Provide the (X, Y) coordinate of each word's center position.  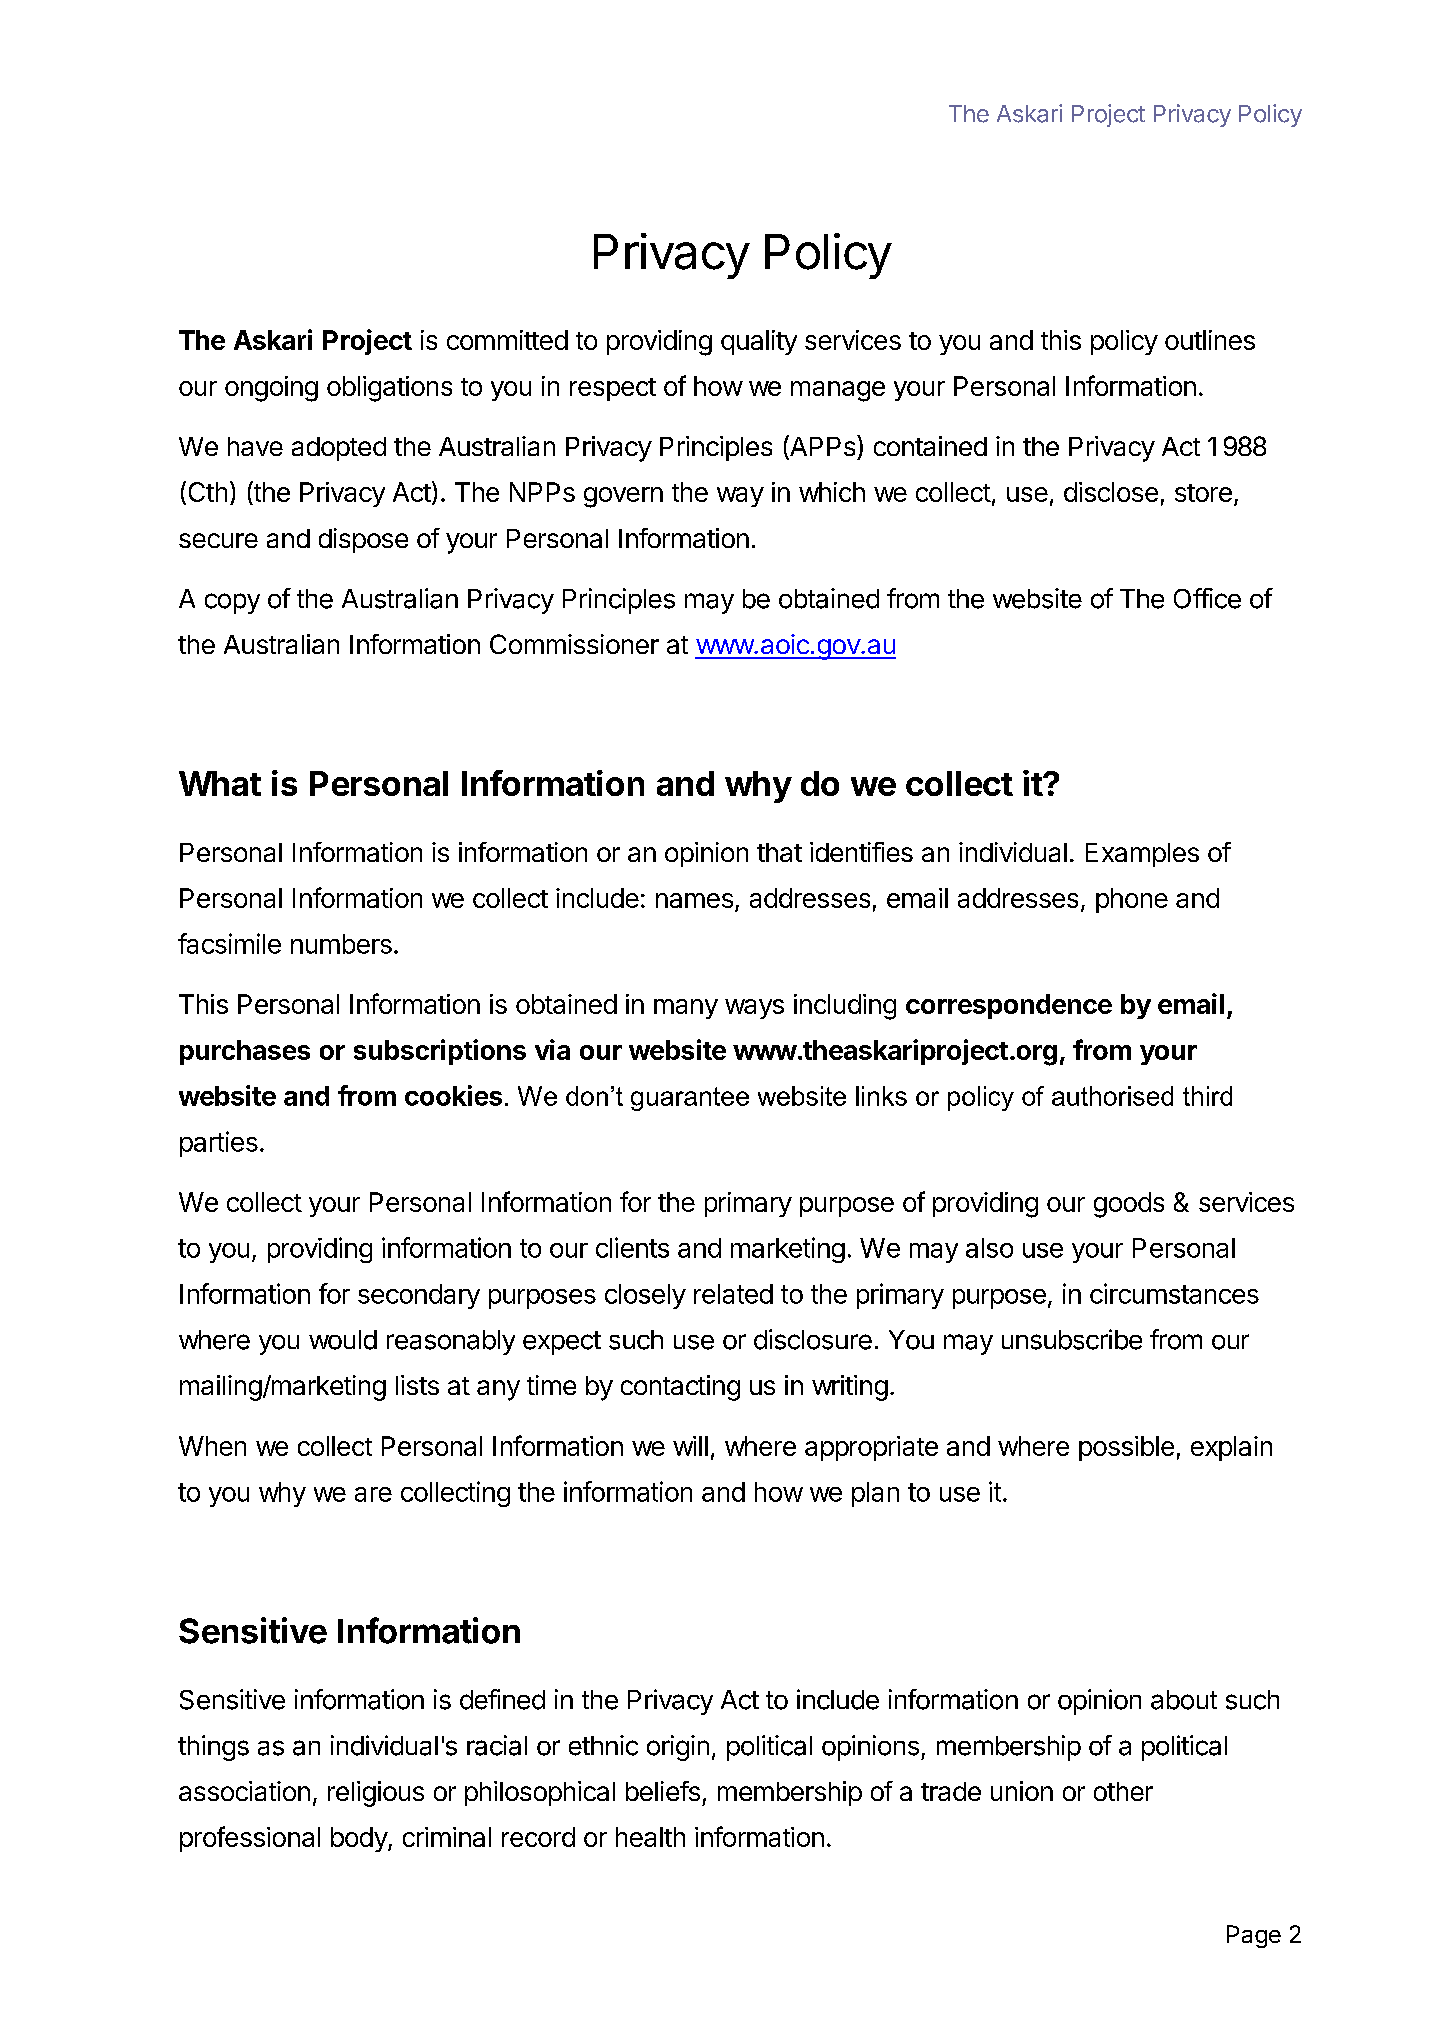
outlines (1210, 340)
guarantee (690, 1099)
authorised (1112, 1096)
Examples (1142, 855)
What (220, 783)
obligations (389, 389)
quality (759, 342)
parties (219, 1144)
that (779, 852)
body (360, 1839)
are (373, 1494)
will (690, 1446)
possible (1126, 1448)
